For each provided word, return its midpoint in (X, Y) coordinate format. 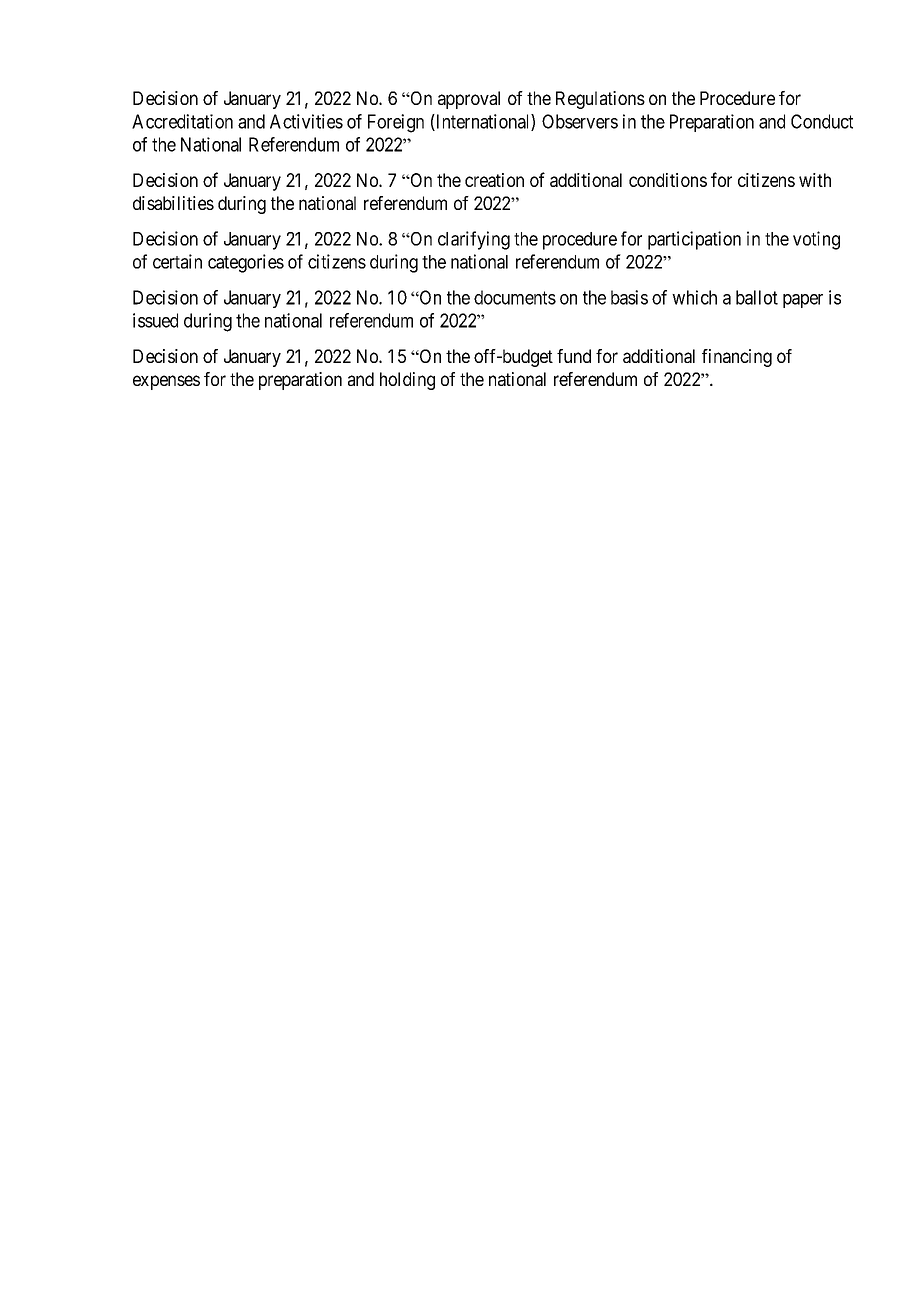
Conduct (822, 121)
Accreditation (182, 121)
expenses (166, 382)
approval (469, 100)
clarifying (474, 240)
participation (694, 240)
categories (246, 263)
